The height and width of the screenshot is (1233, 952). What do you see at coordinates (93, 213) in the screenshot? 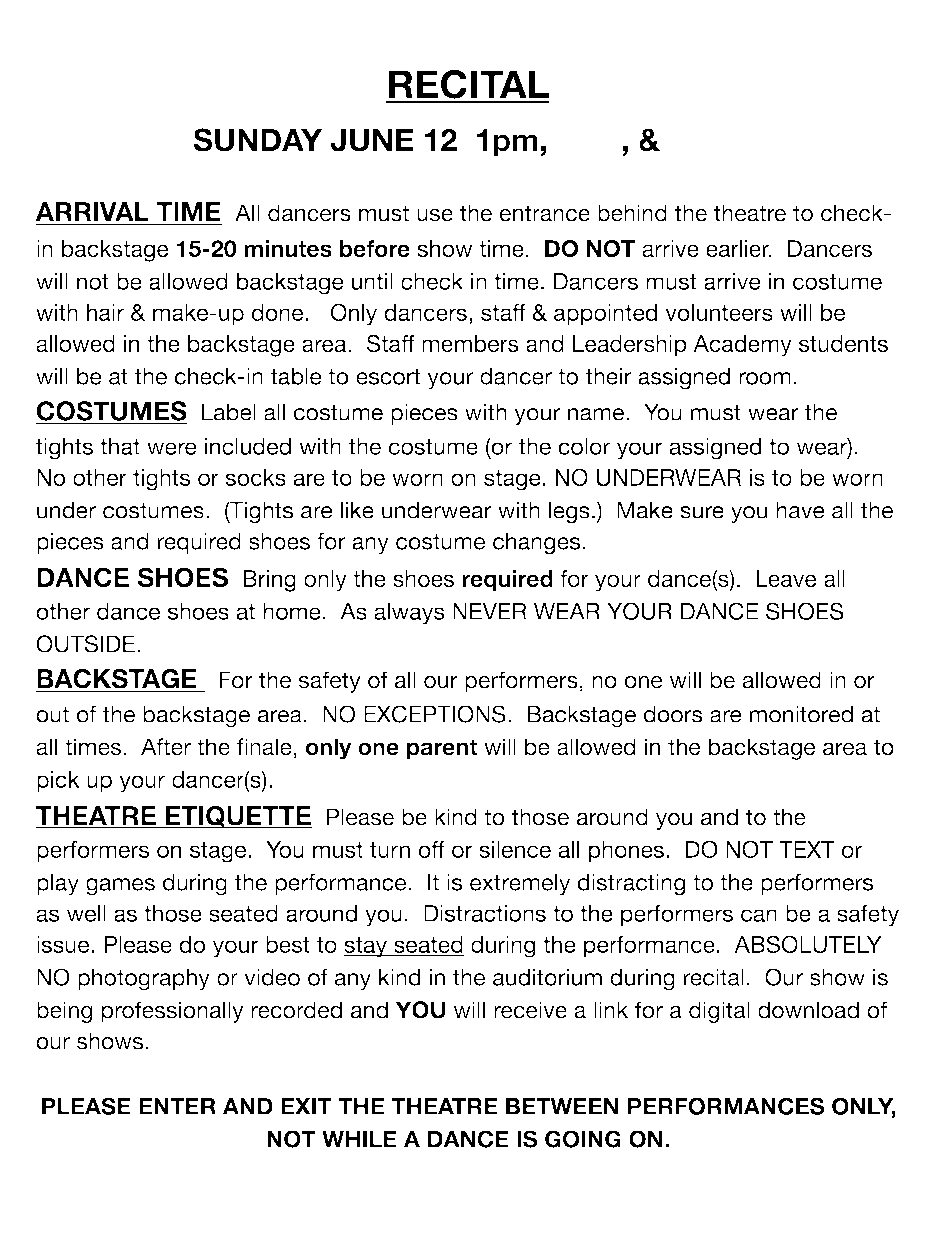
I see `ARRIVAL` at bounding box center [93, 213].
